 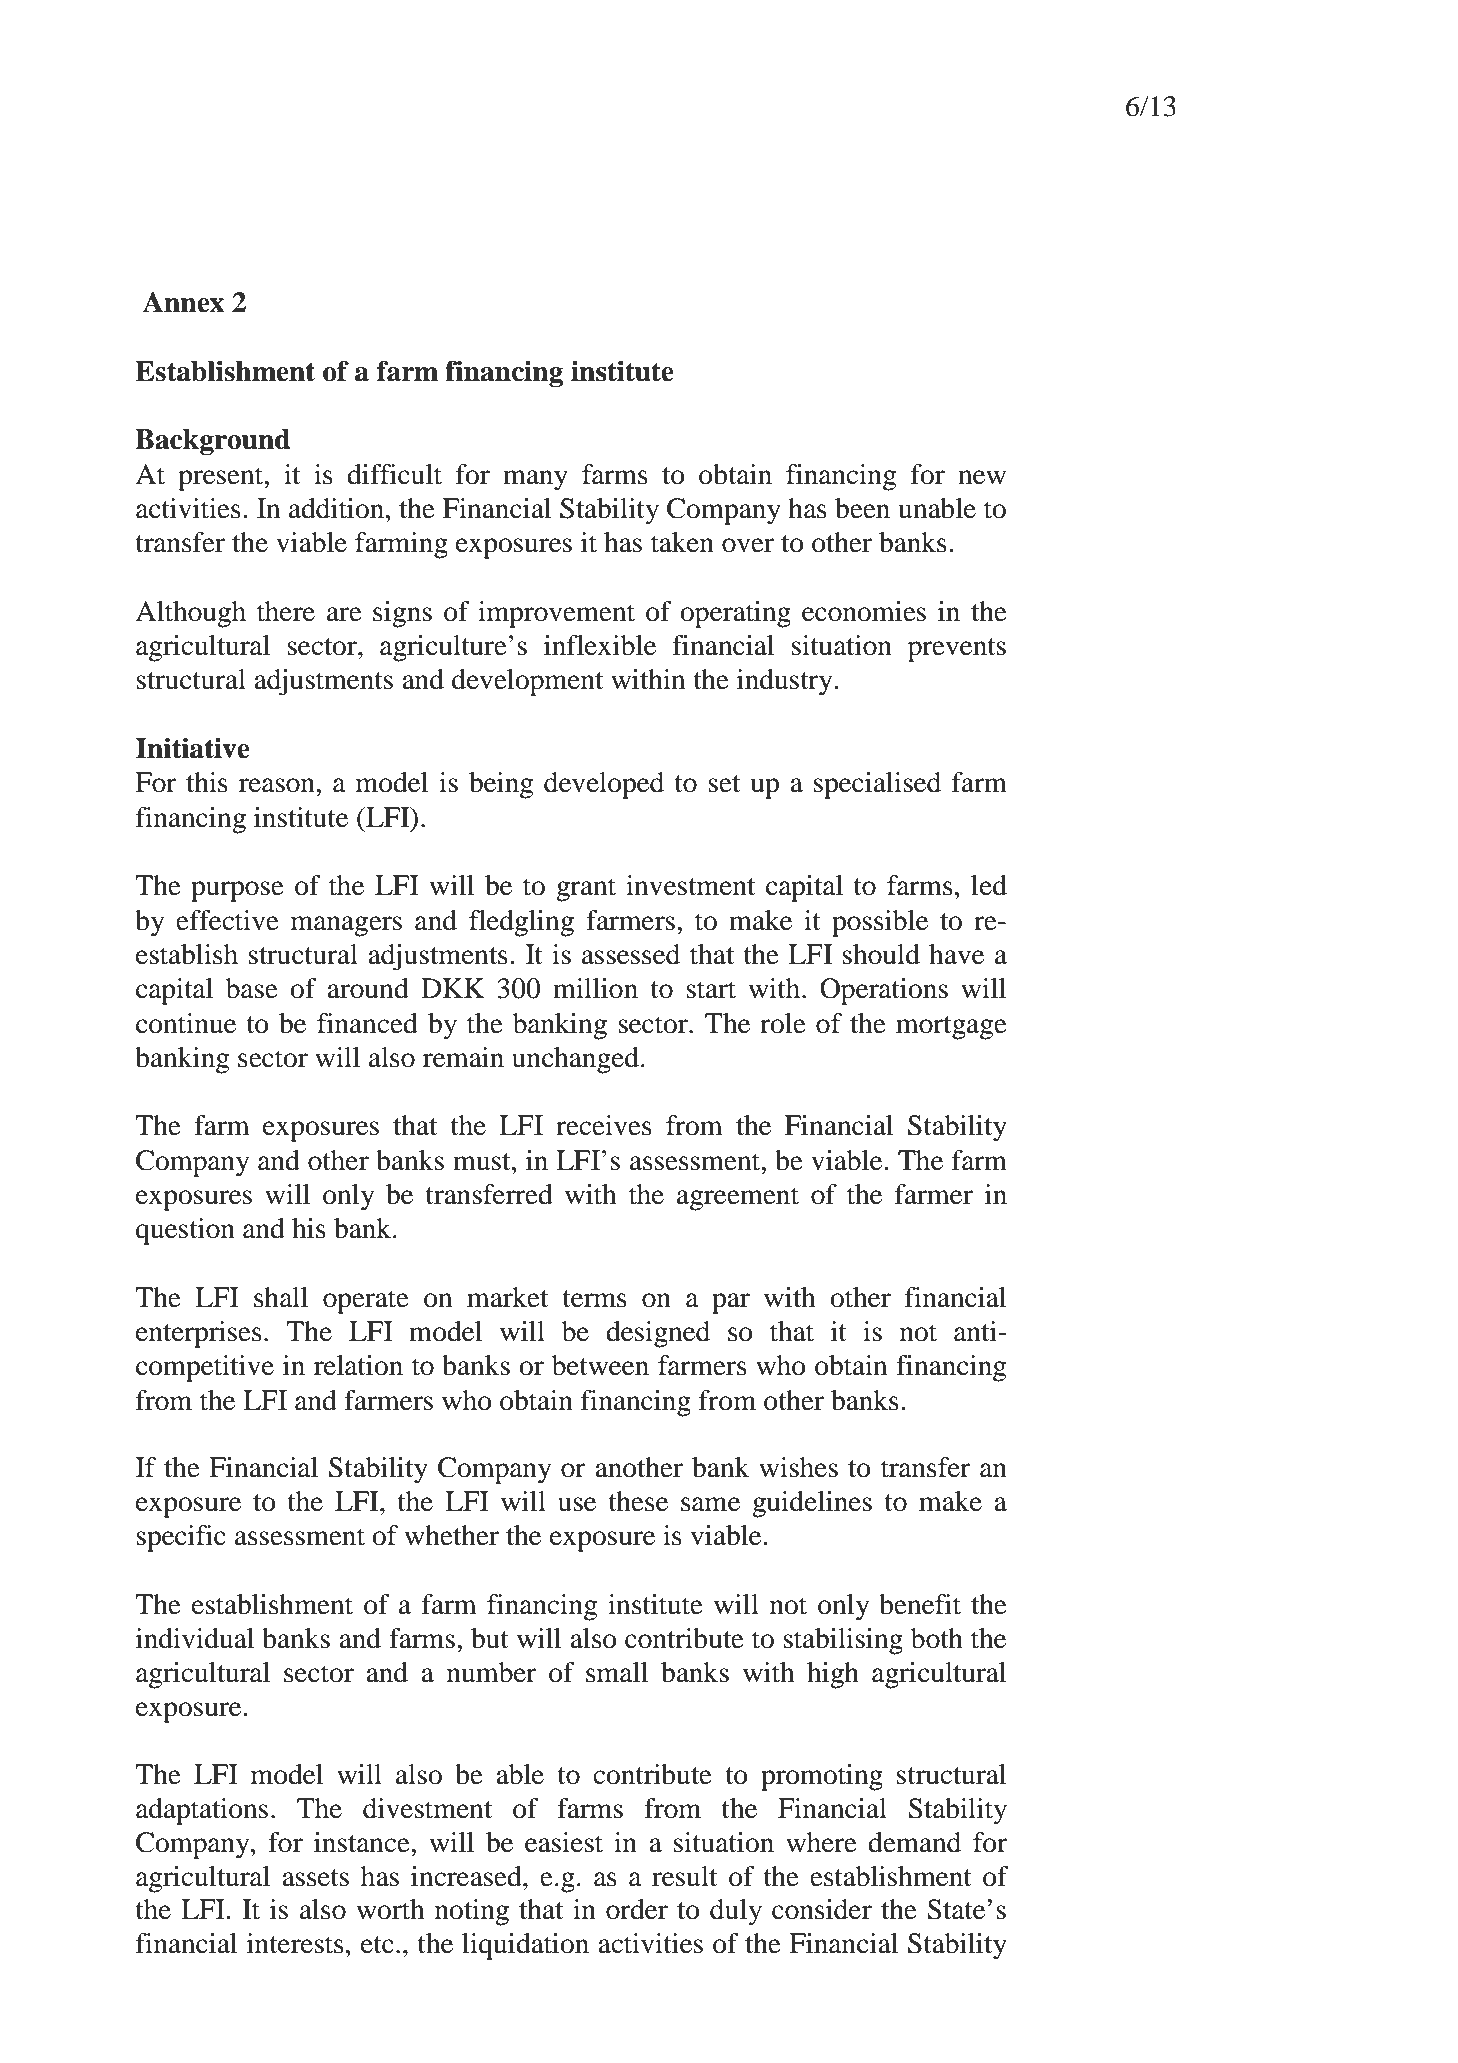 I want to click on assets, so click(x=315, y=1878).
